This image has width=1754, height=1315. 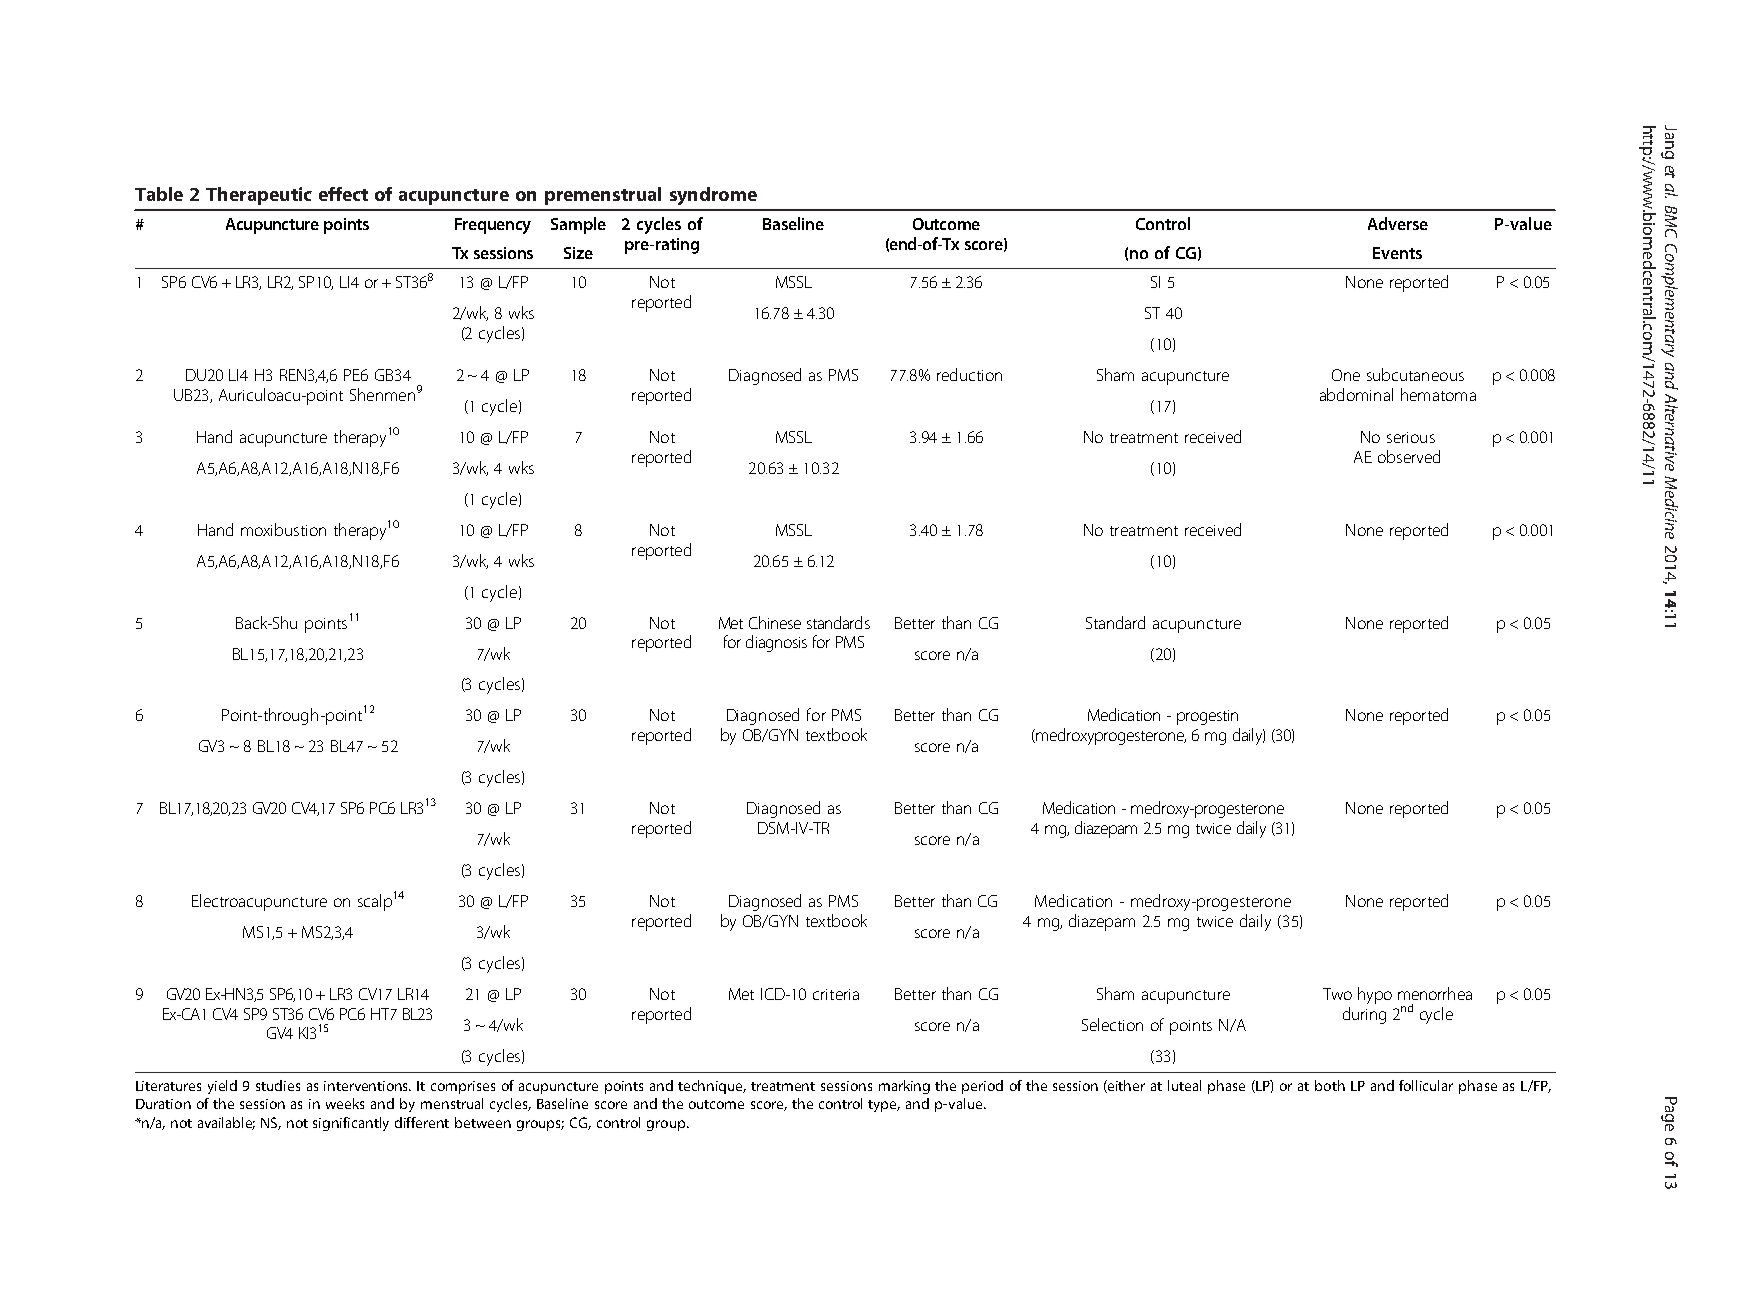 What do you see at coordinates (836, 994) in the image?
I see `criteria` at bounding box center [836, 994].
